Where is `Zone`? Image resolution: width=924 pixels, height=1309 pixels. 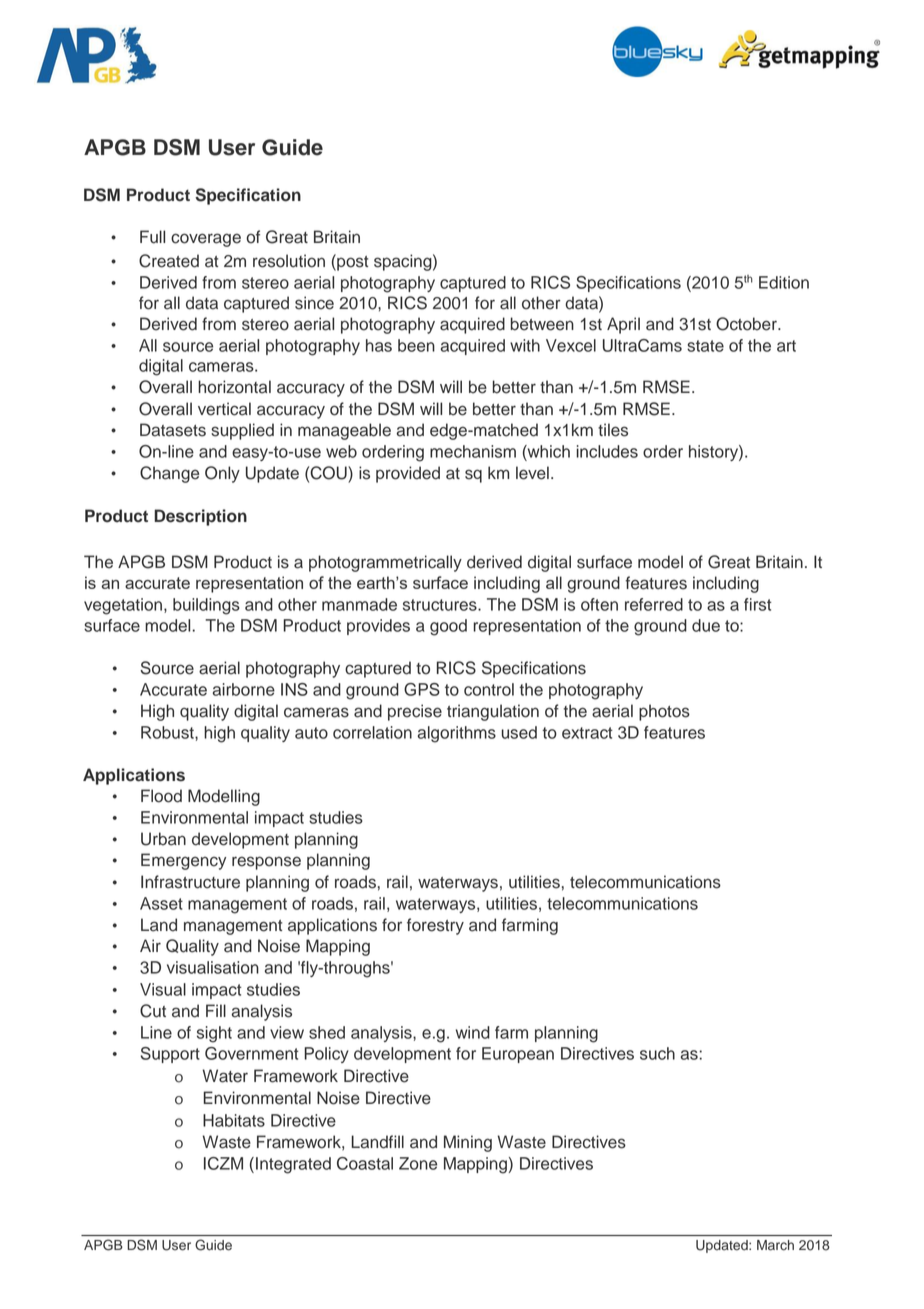 Zone is located at coordinates (418, 1163).
